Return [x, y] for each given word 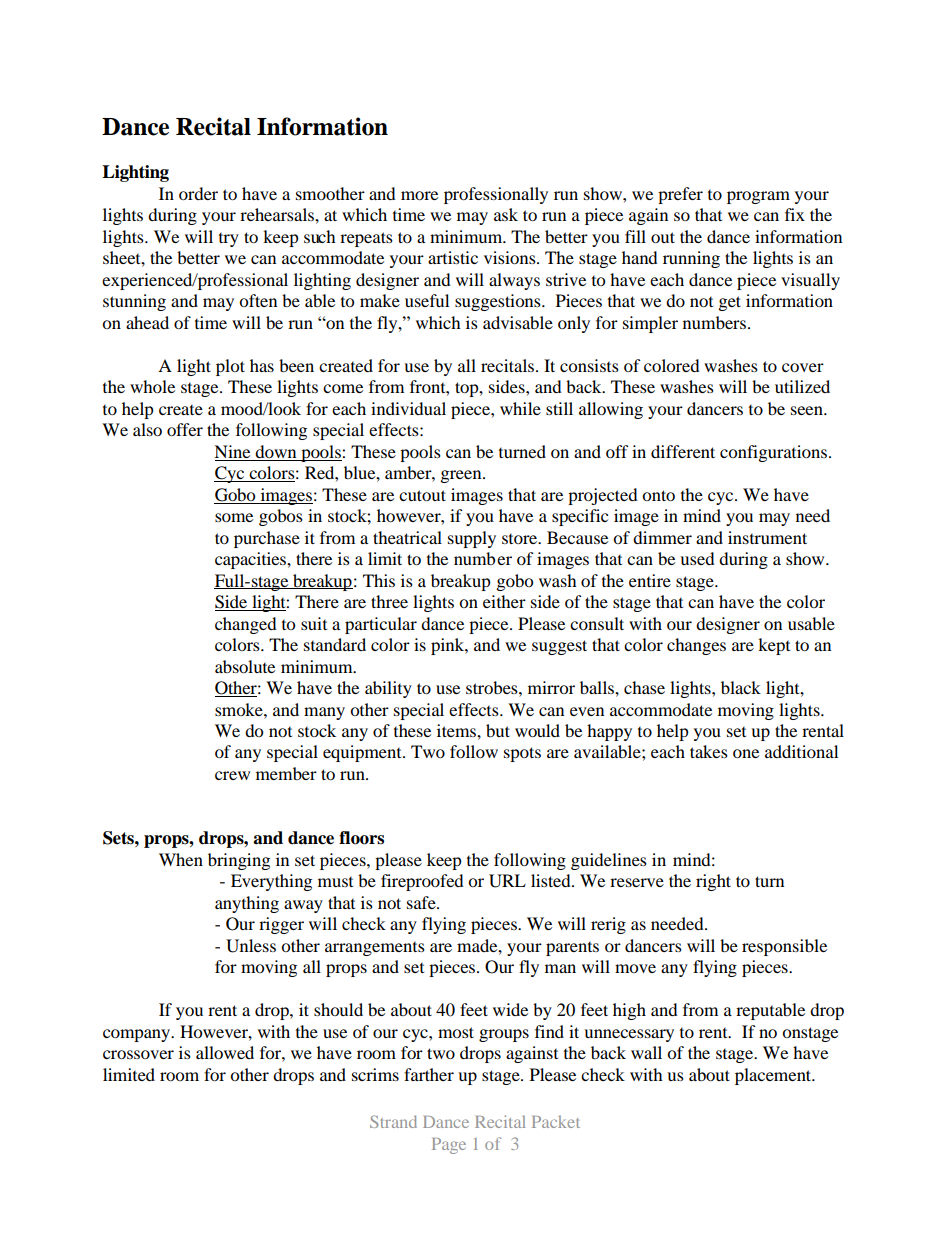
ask [506, 214]
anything [247, 904]
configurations [775, 453]
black [741, 687]
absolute [245, 666]
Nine [232, 451]
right [713, 882]
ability [388, 689]
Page [449, 1146]
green [462, 476]
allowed [225, 1052]
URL [507, 881]
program [758, 197]
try [229, 240]
